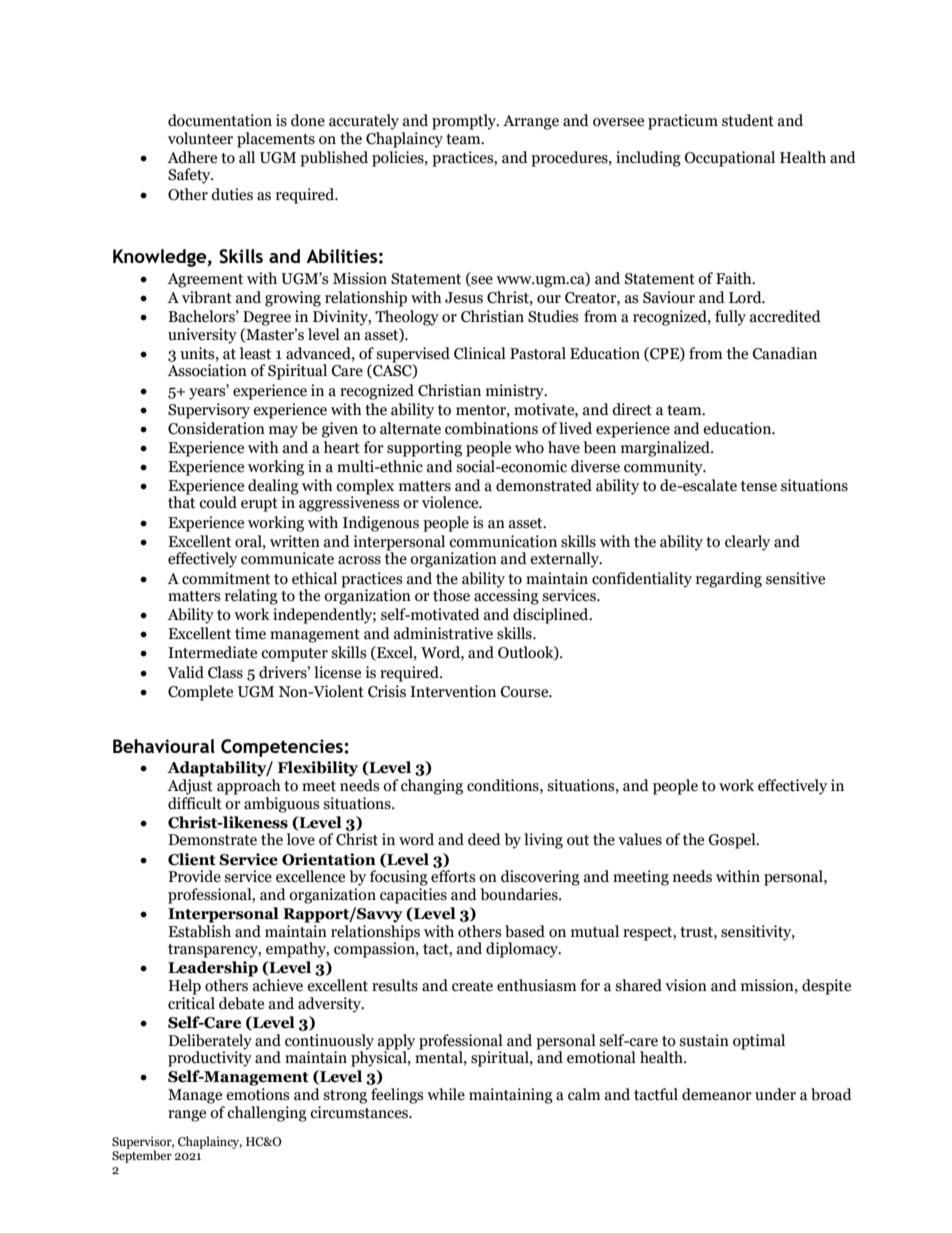 This screenshot has width=952, height=1233. I want to click on efforts, so click(453, 876).
